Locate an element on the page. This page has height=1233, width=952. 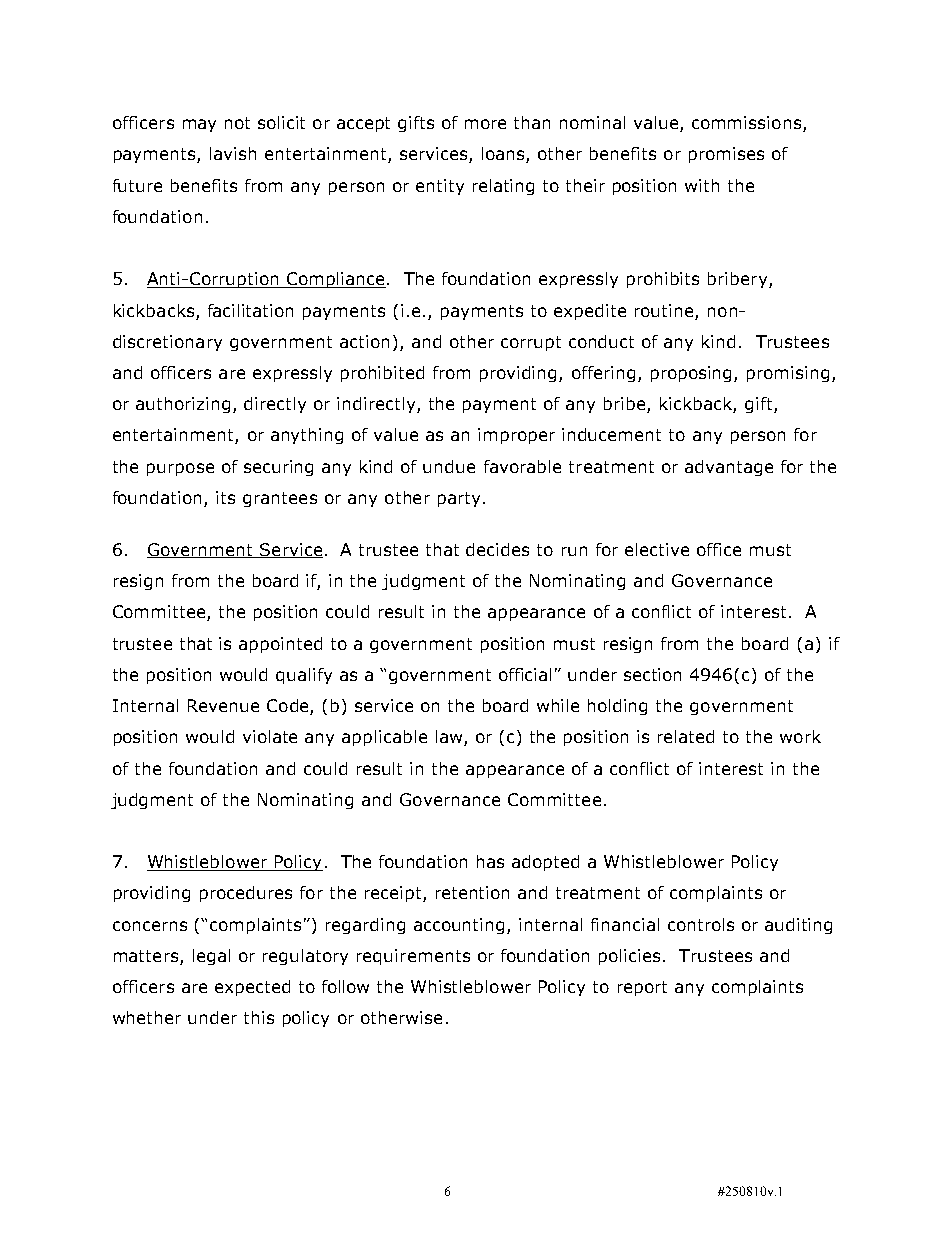
lavish is located at coordinates (233, 153).
